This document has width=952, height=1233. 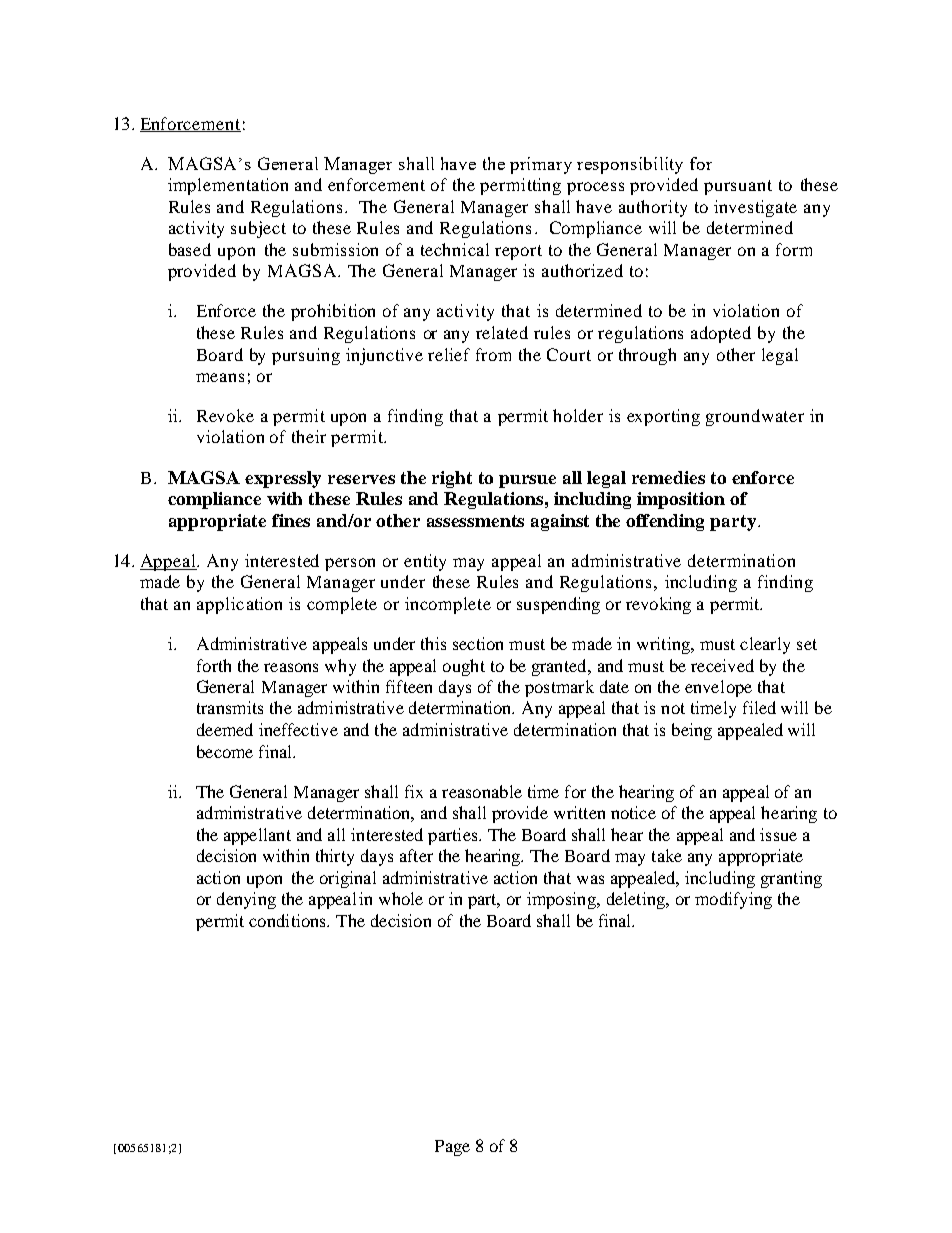 What do you see at coordinates (283, 479) in the document?
I see `expressly` at bounding box center [283, 479].
